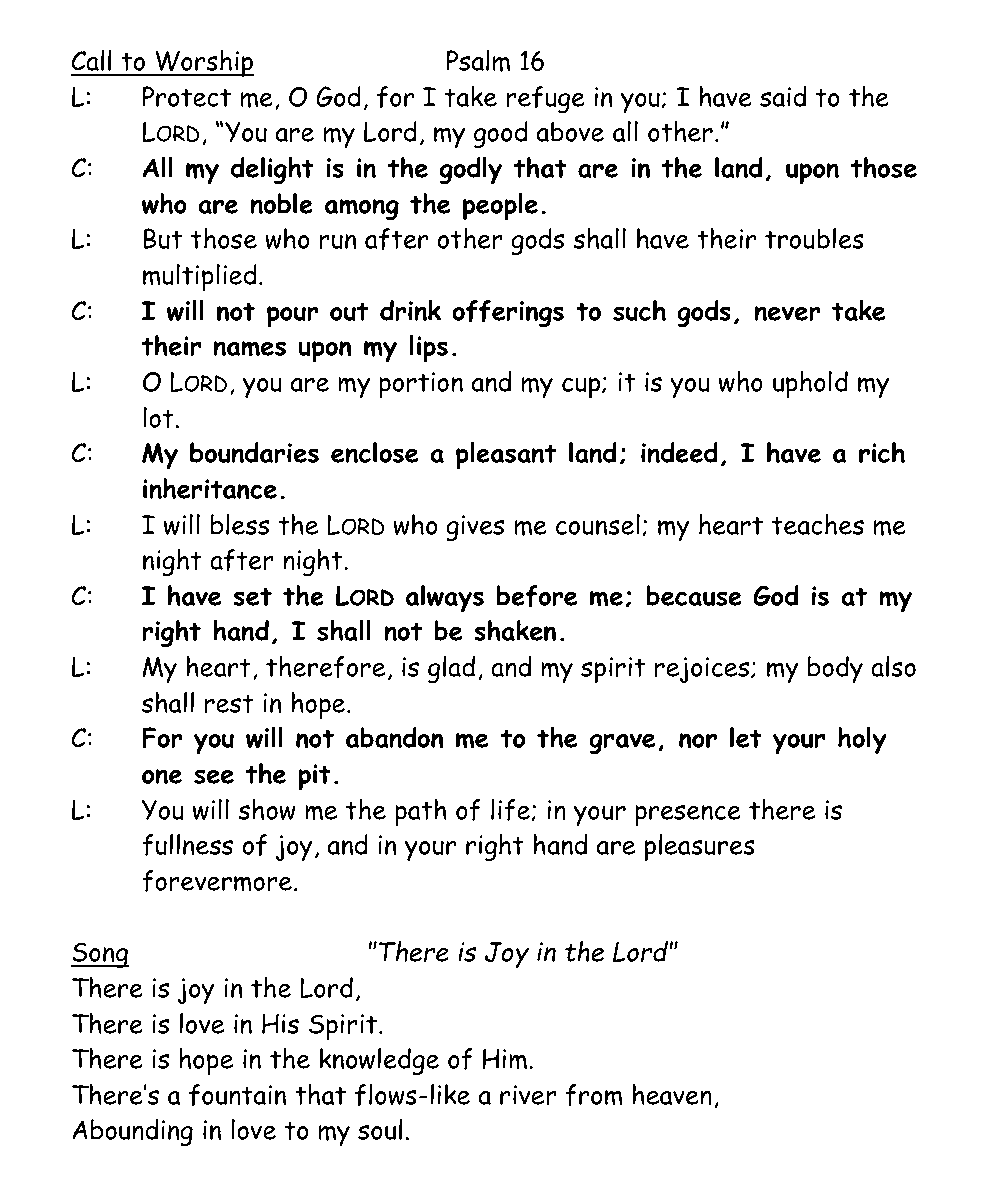 The height and width of the screenshot is (1204, 991). I want to click on uphold, so click(810, 384).
